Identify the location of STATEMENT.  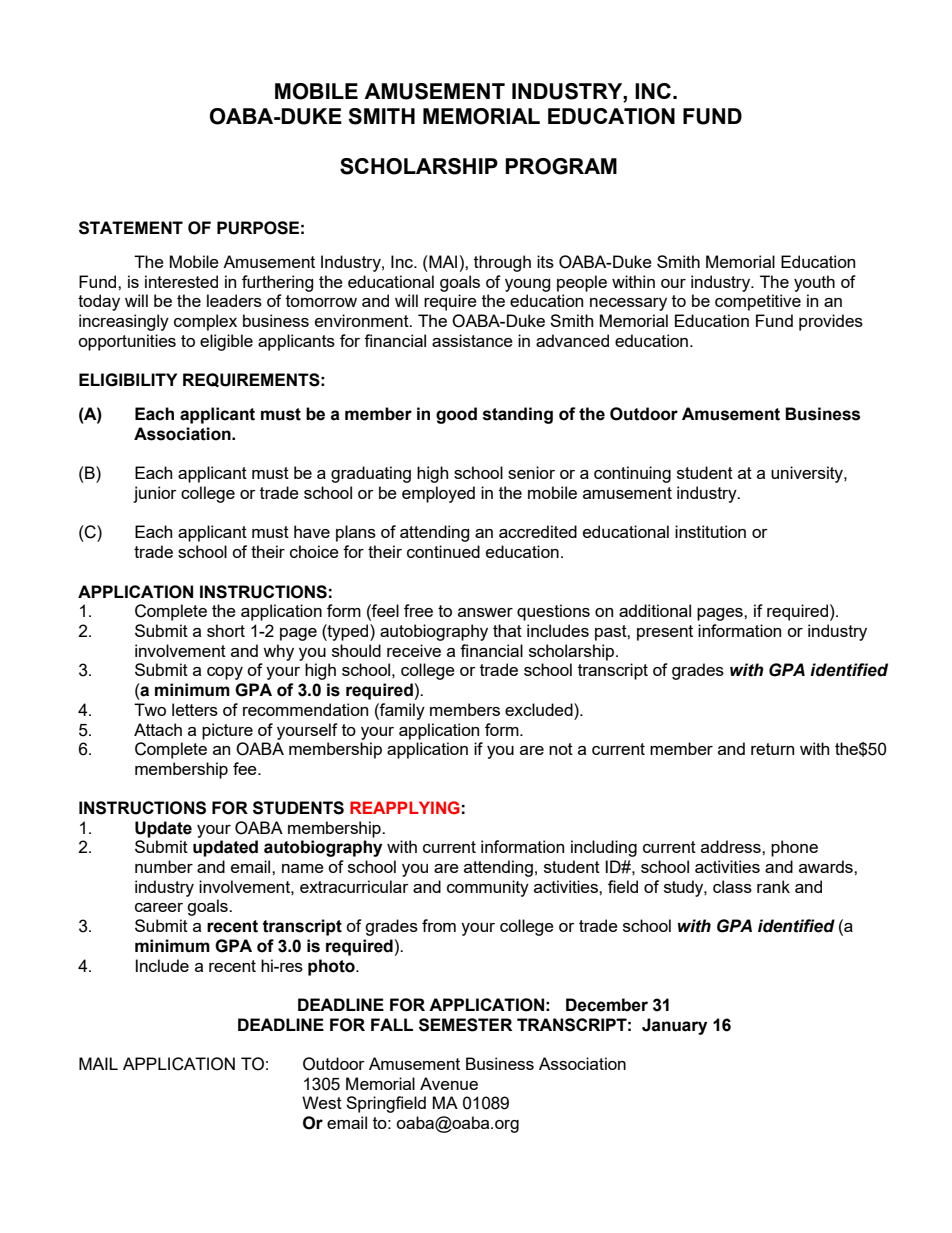
(131, 228).
